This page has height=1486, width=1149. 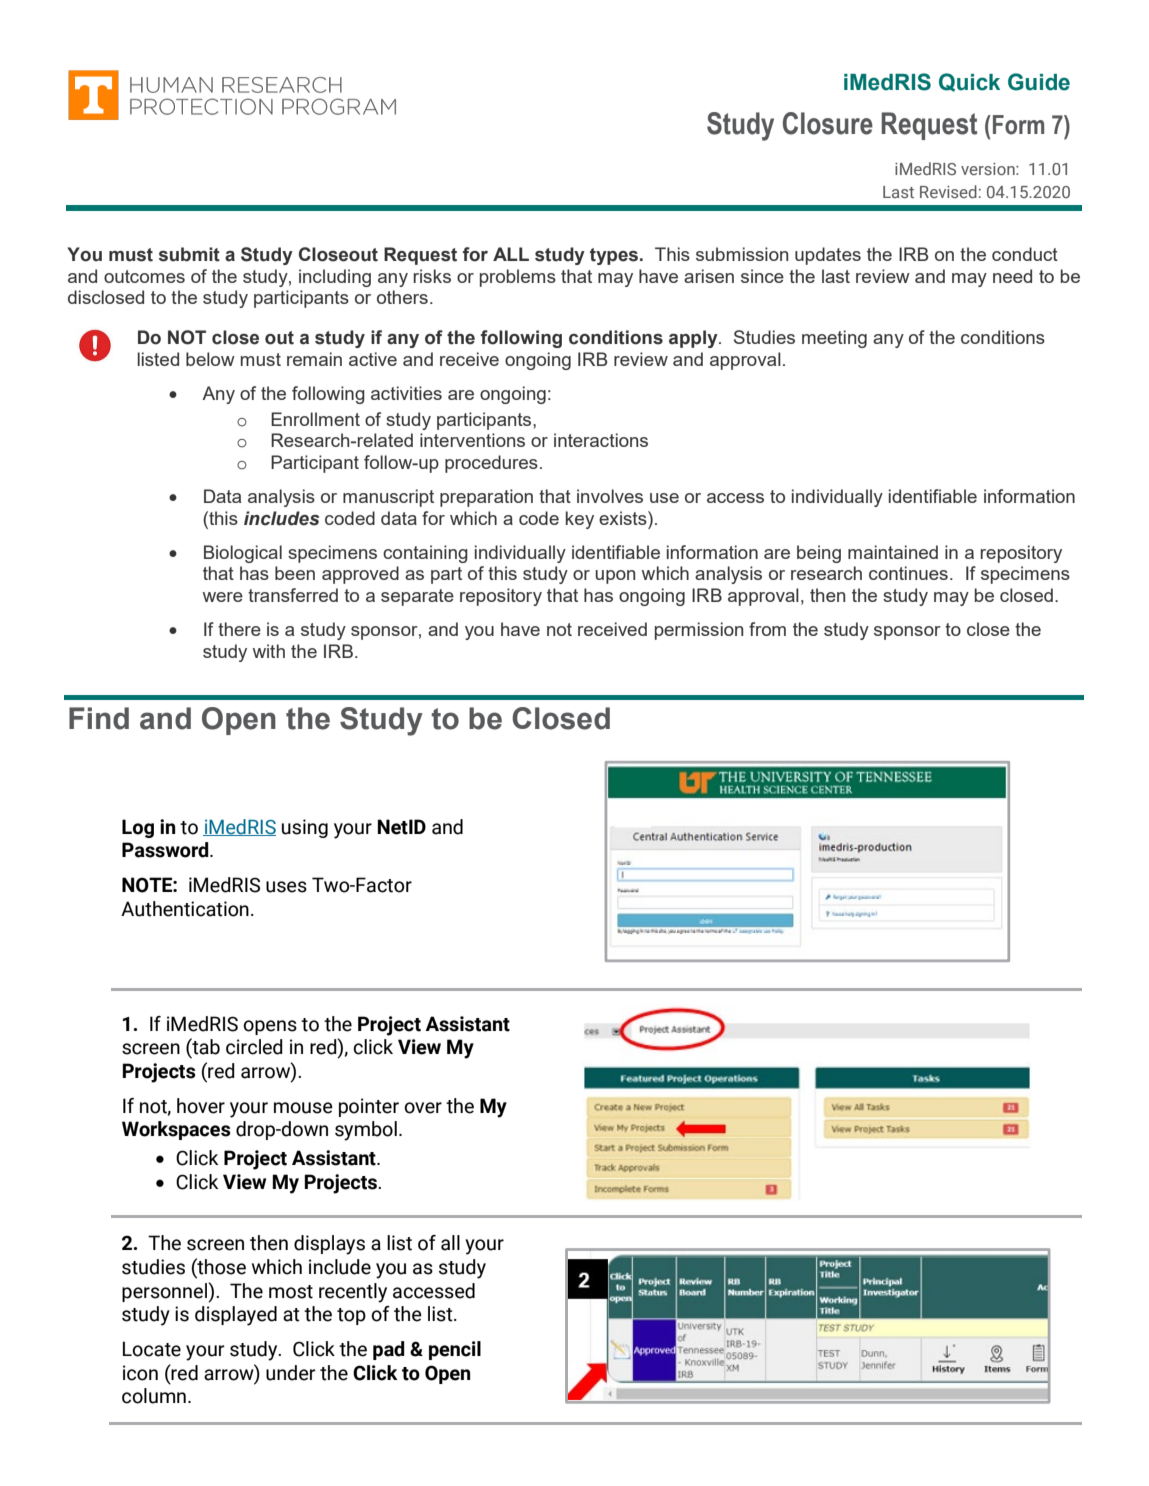 What do you see at coordinates (389, 1350) in the page?
I see `pad` at bounding box center [389, 1350].
